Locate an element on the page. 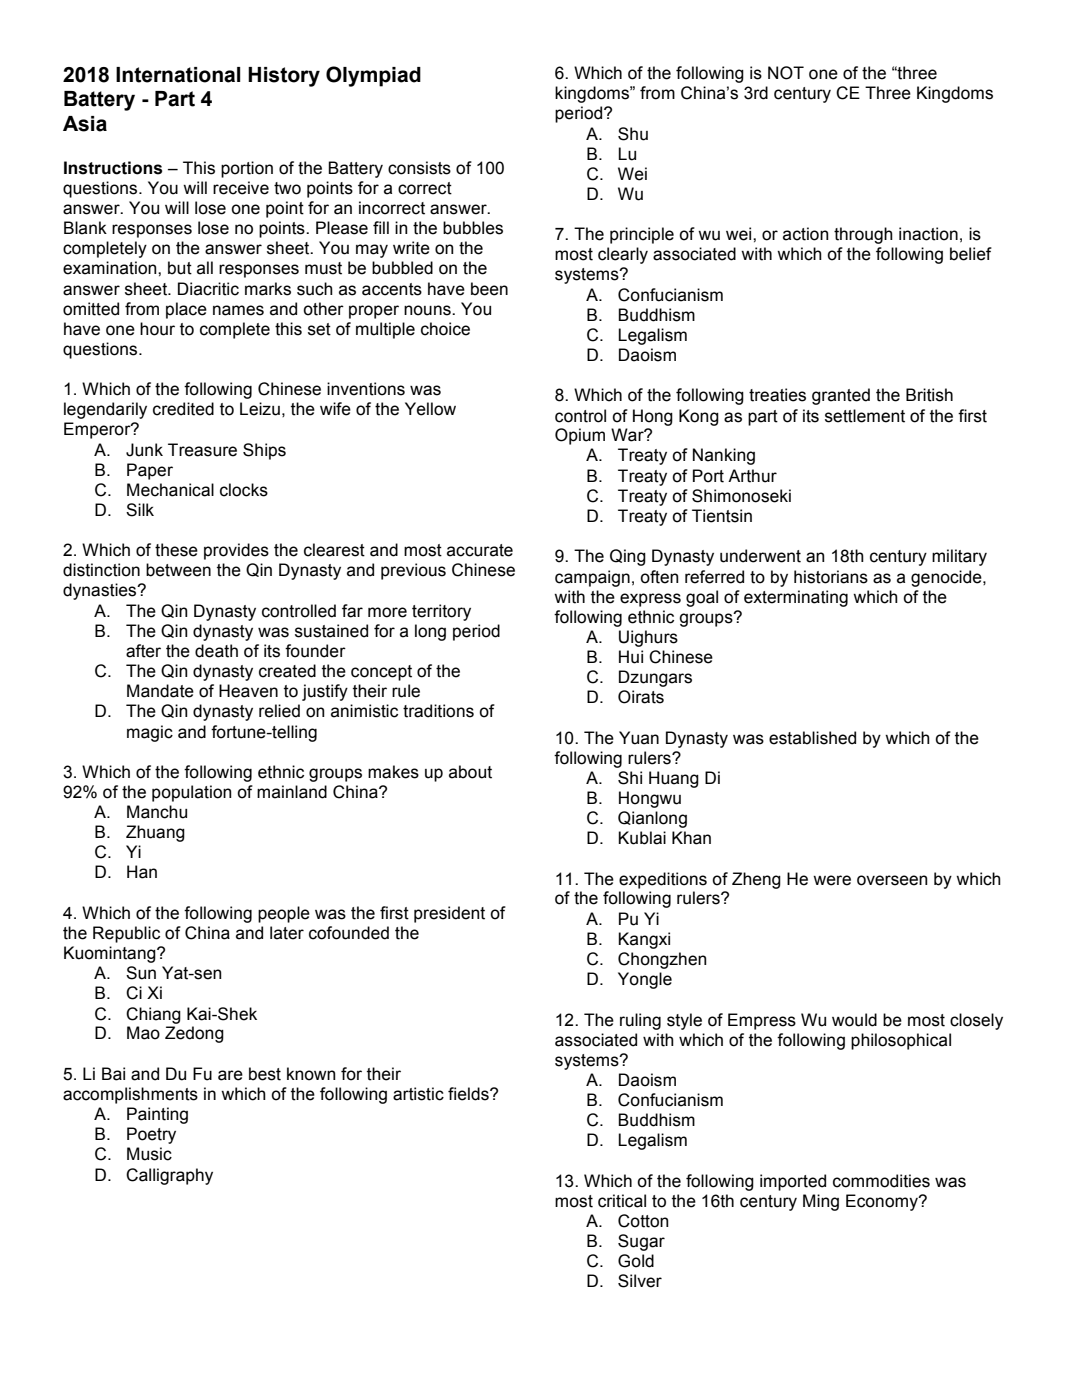 This page has width=1072, height=1387. Gold is located at coordinates (636, 1261).
